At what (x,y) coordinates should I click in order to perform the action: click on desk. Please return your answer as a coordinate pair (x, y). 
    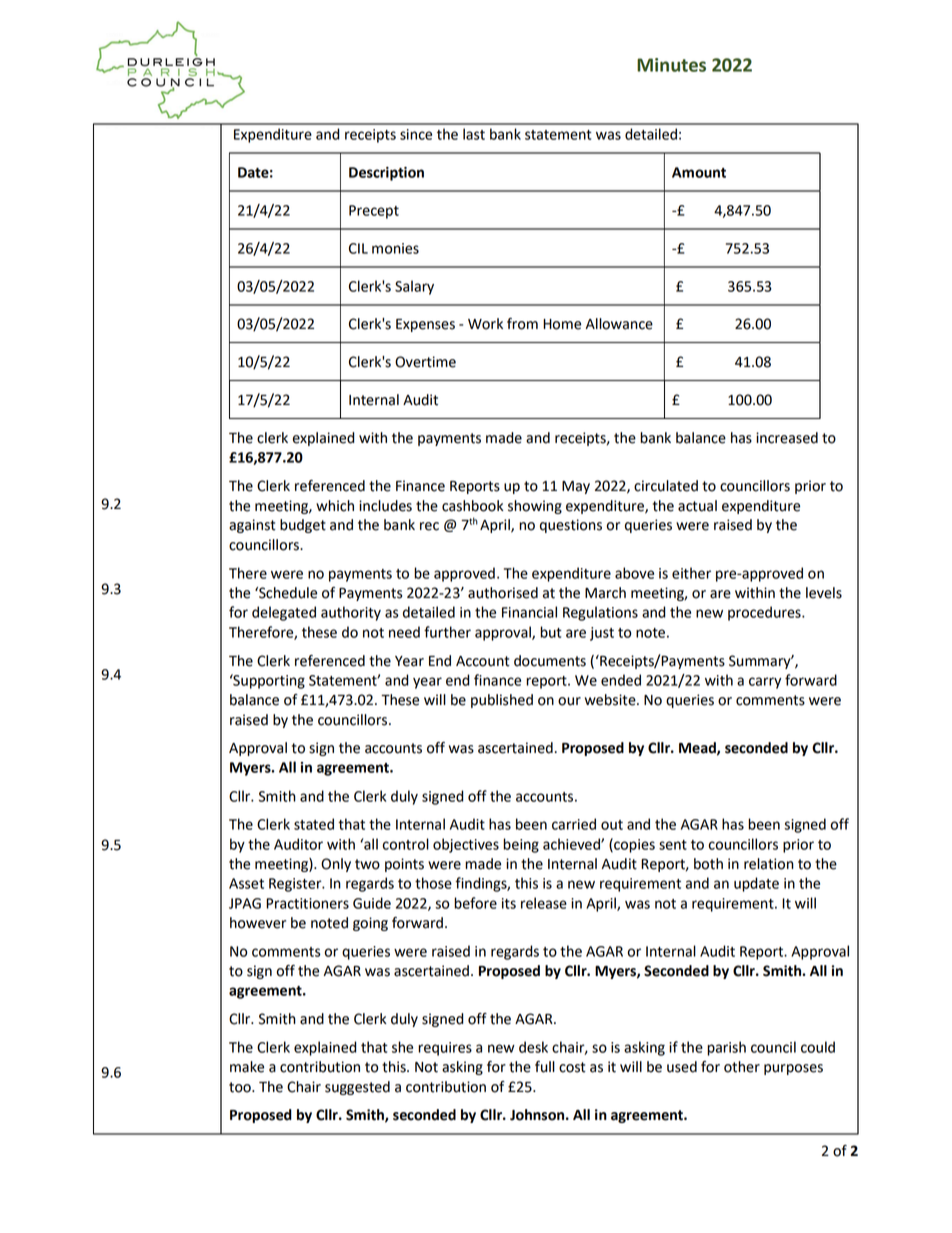
    Looking at the image, I should click on (533, 1047).
